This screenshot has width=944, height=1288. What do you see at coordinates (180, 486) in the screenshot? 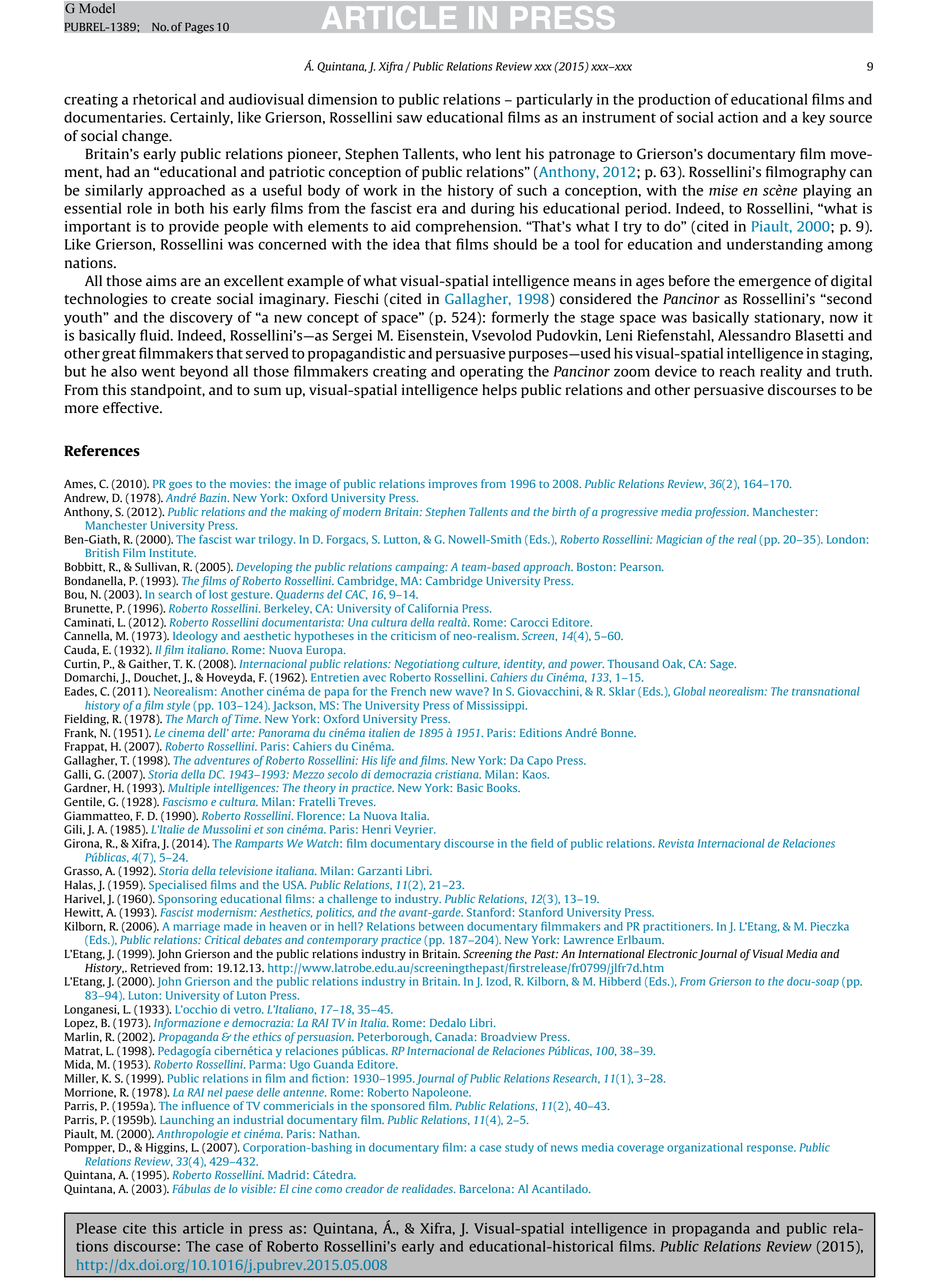
I see `goes` at bounding box center [180, 486].
